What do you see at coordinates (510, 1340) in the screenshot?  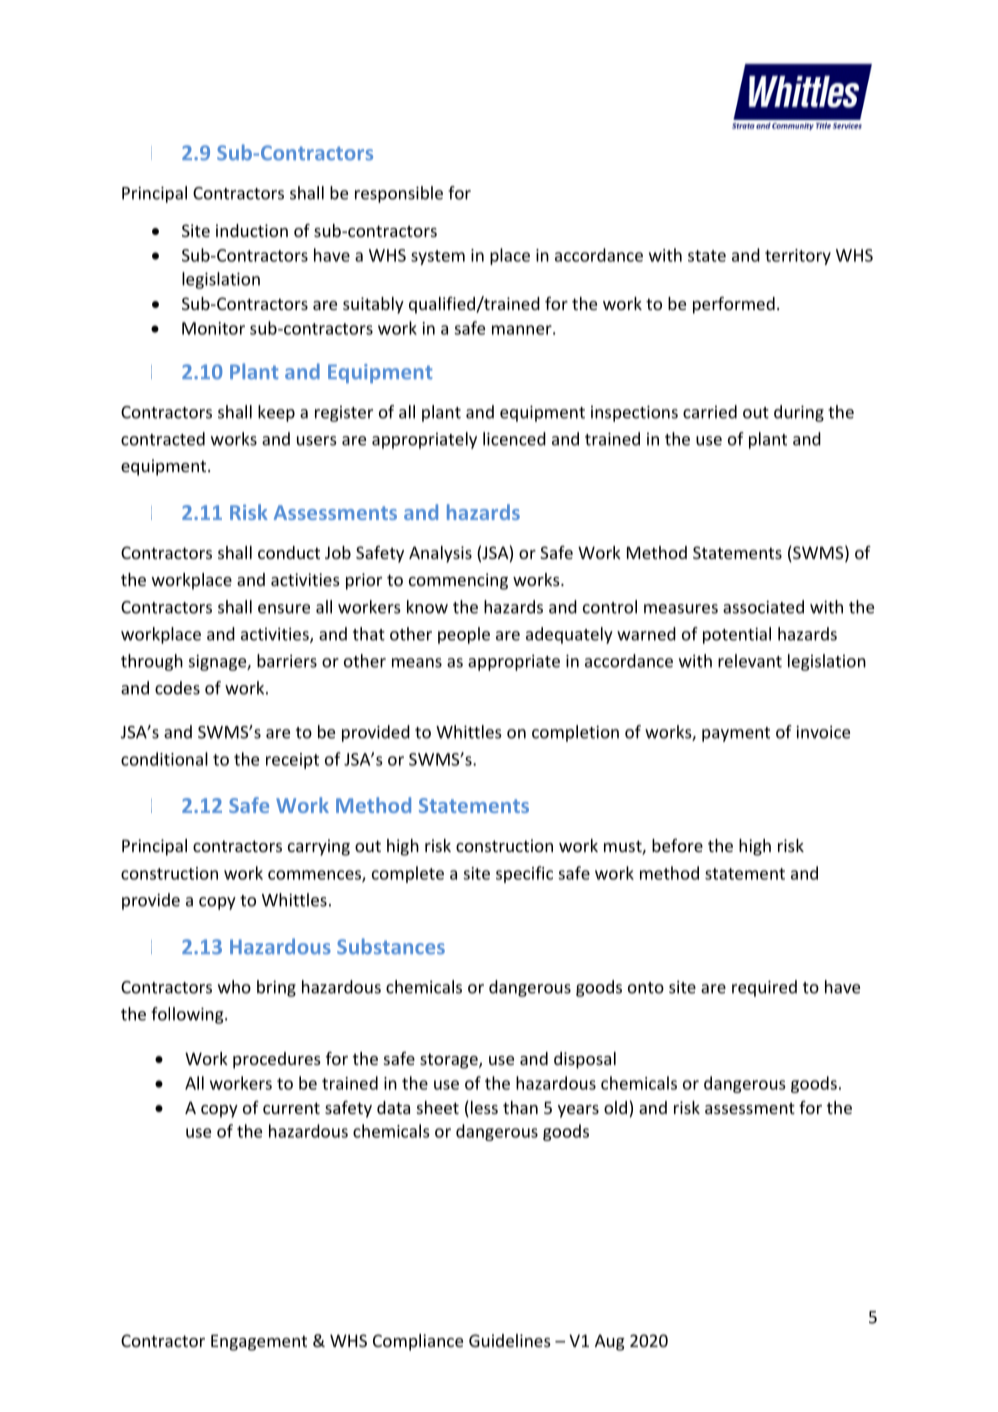 I see `Guidelines` at bounding box center [510, 1340].
